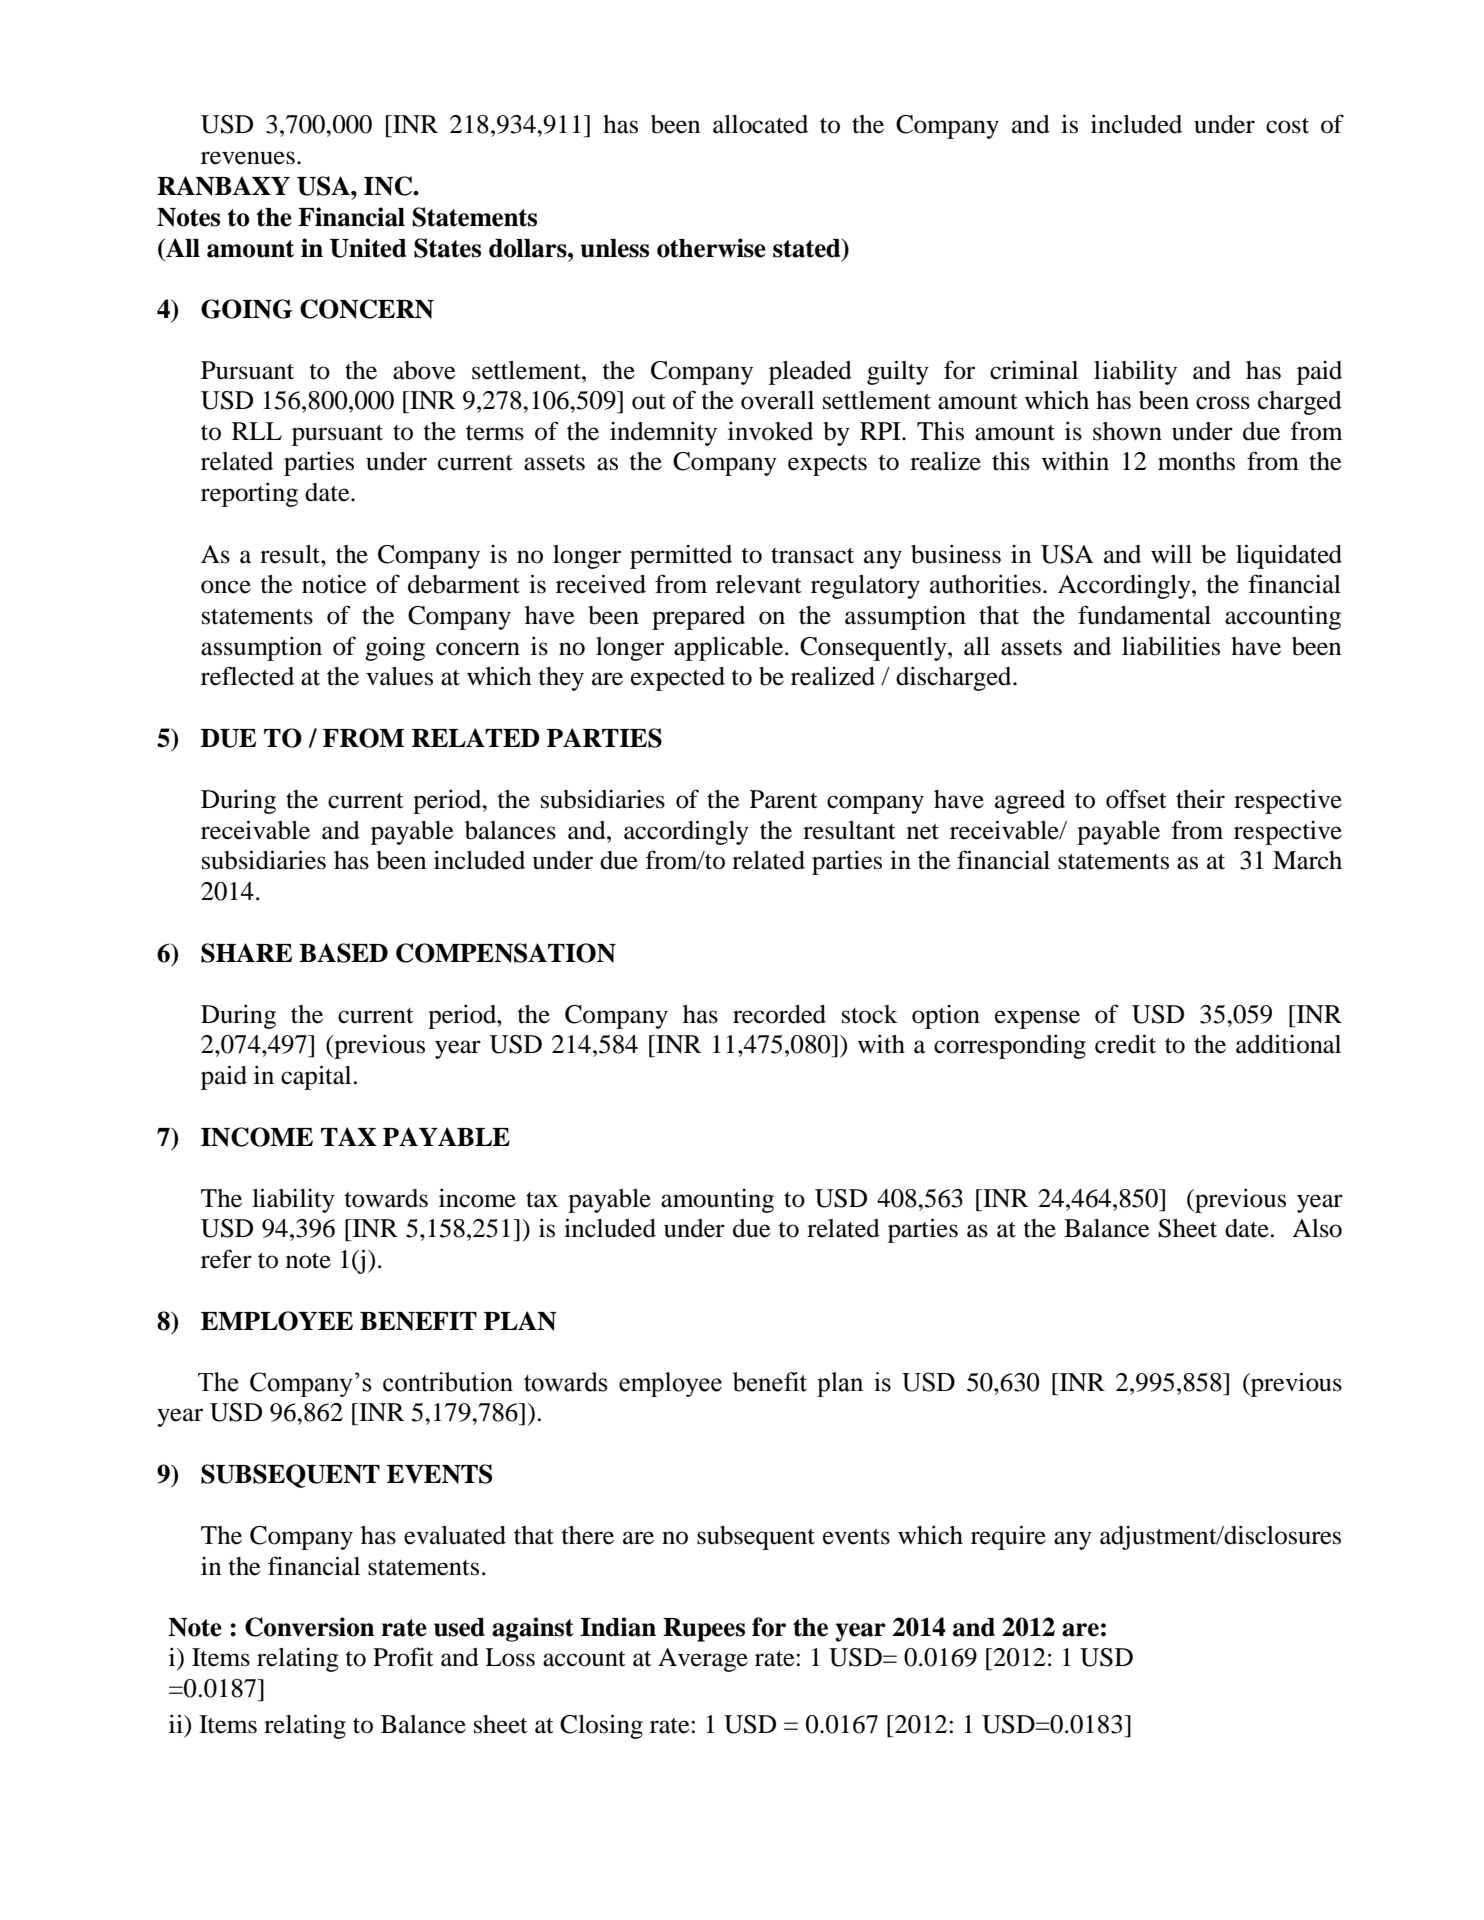 This screenshot has width=1484, height=1920. Describe the element at coordinates (779, 1014) in the screenshot. I see `recorded` at that location.
